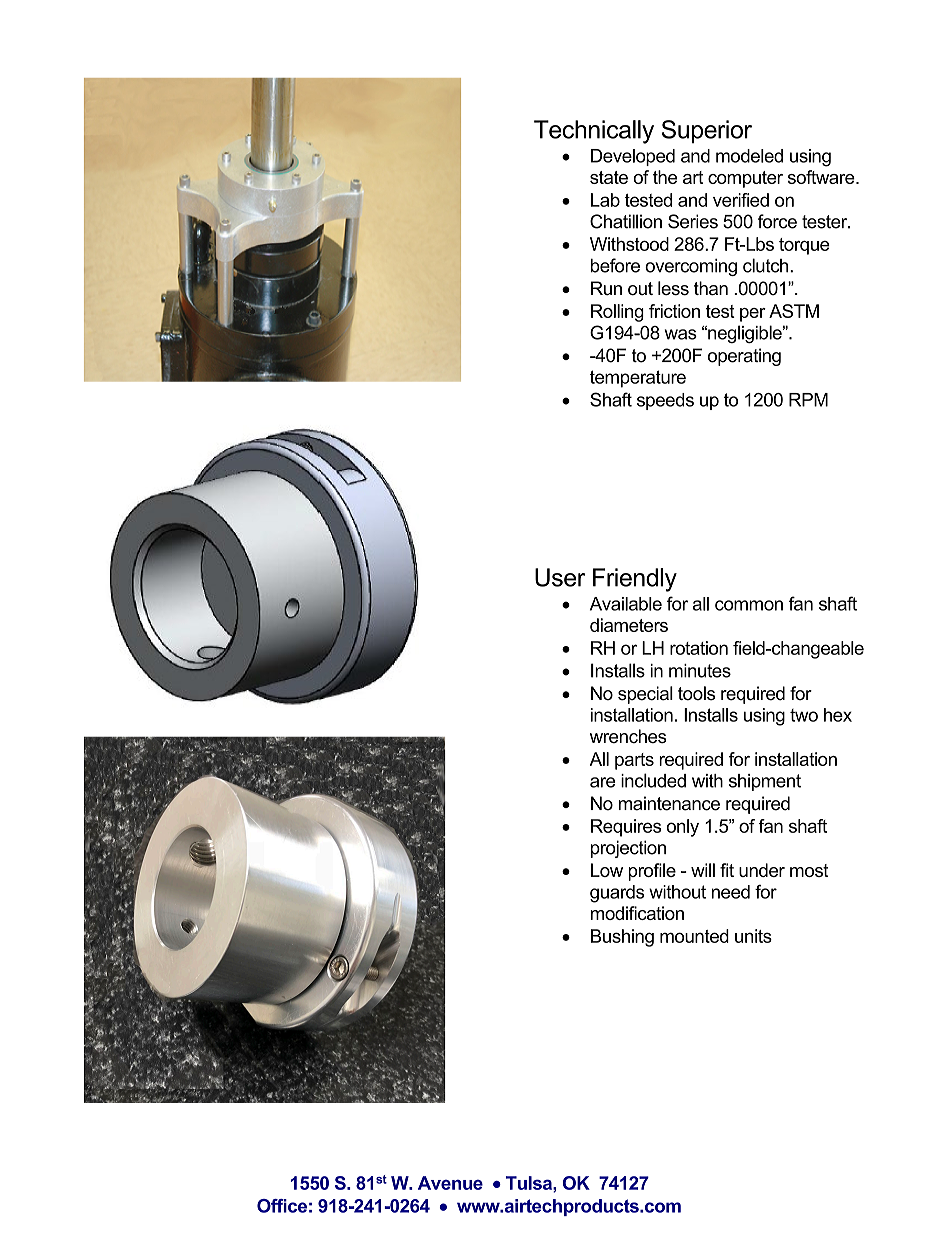 Image resolution: width=952 pixels, height=1233 pixels. What do you see at coordinates (633, 157) in the screenshot?
I see `Developed` at bounding box center [633, 157].
